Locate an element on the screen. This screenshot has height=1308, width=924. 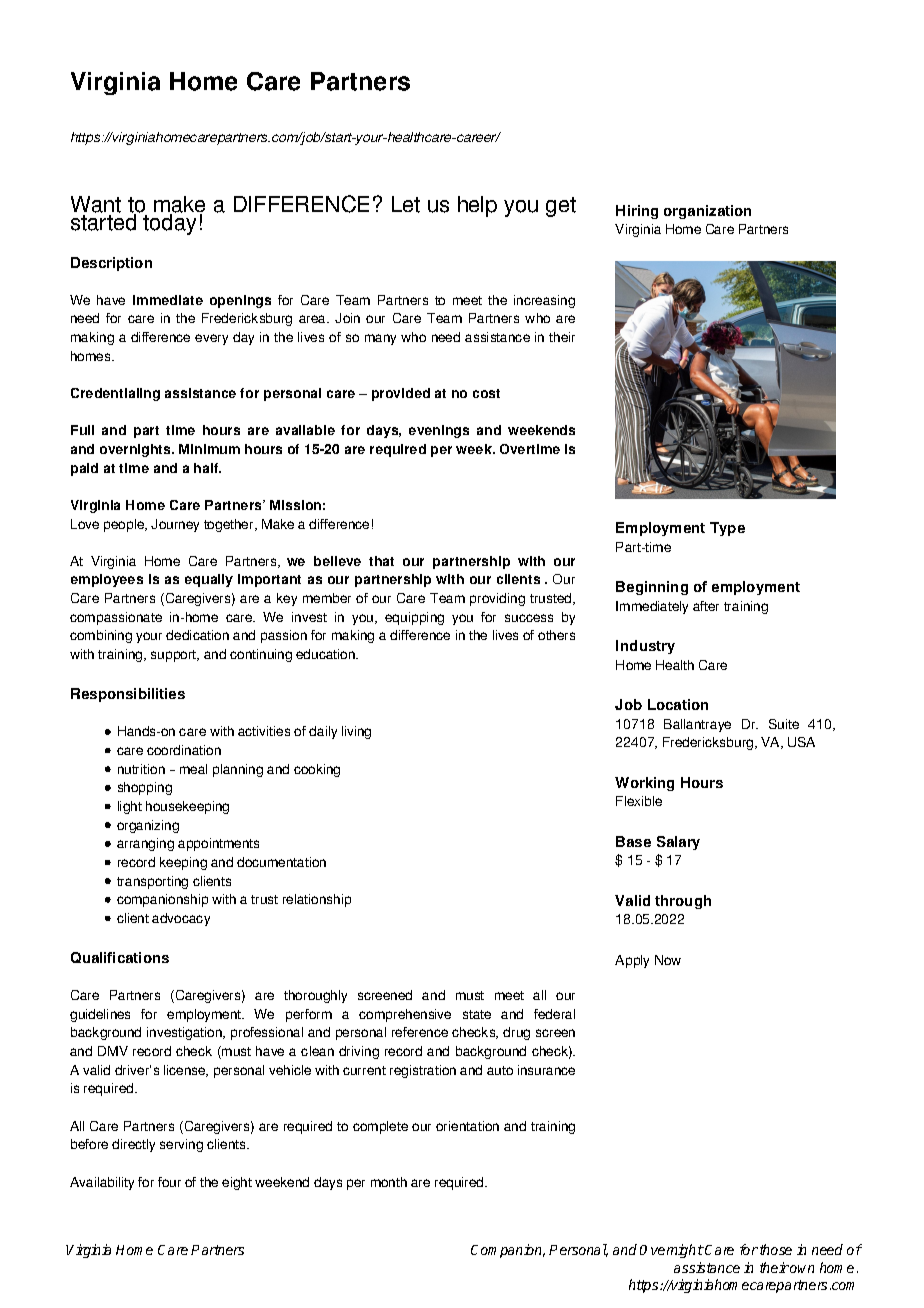
those is located at coordinates (776, 1249).
